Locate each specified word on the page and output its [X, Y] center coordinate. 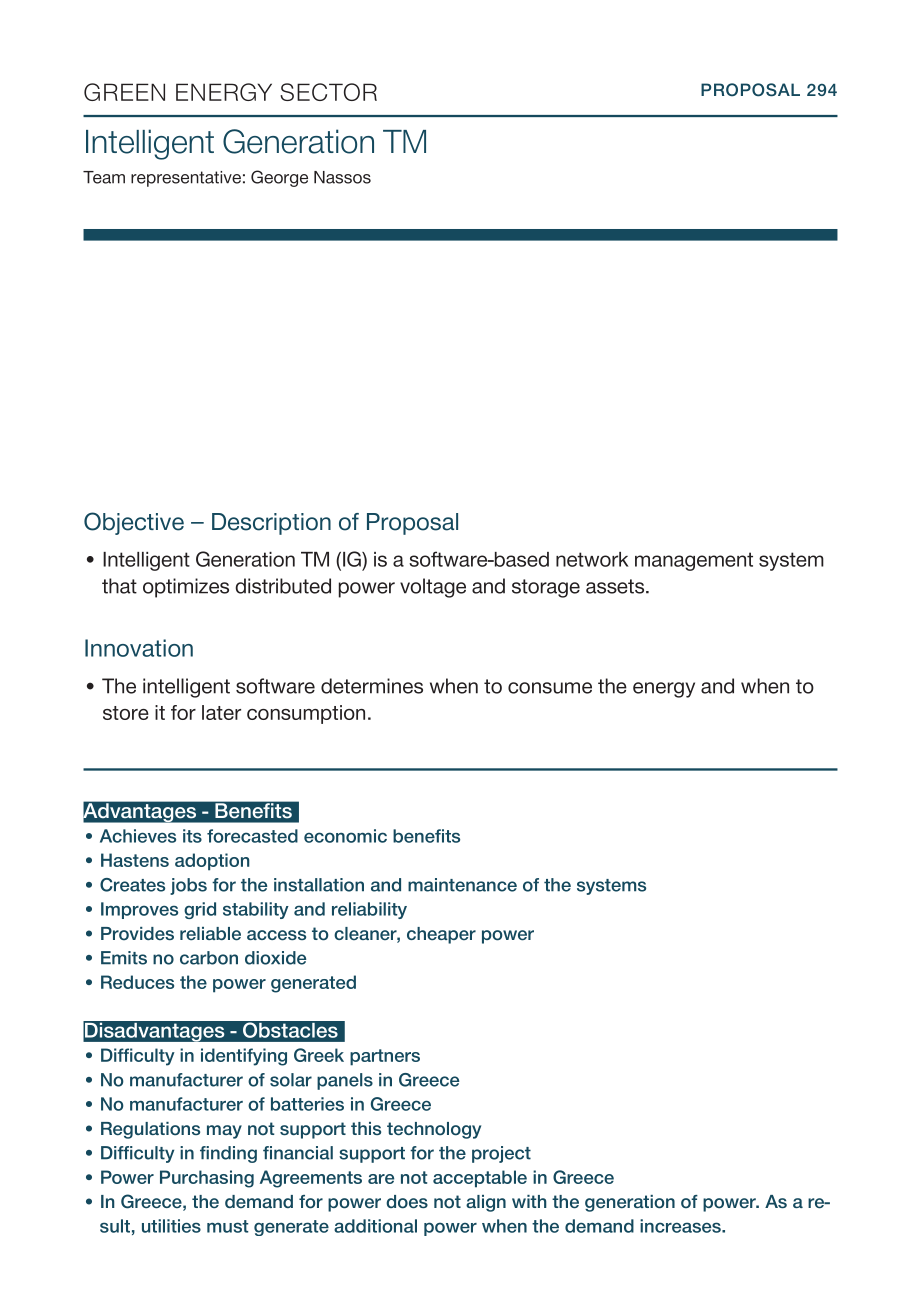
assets [616, 586]
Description [271, 524]
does [407, 1202]
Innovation [139, 648]
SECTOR [328, 92]
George [279, 178]
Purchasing [207, 1179]
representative [186, 179]
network [592, 559]
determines [372, 686]
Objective [134, 523]
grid [200, 910]
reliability [369, 910]
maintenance [462, 885]
